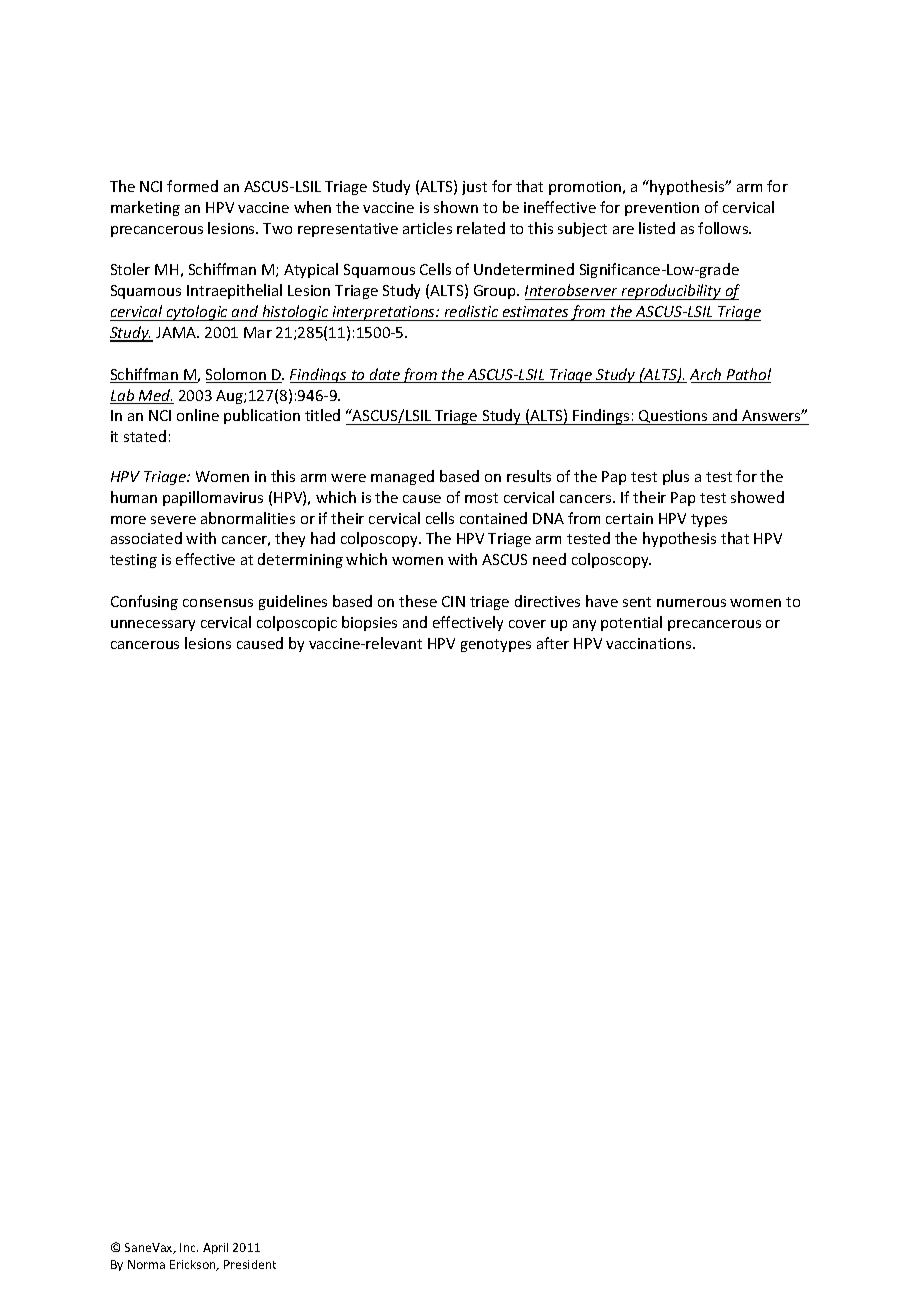  Describe the element at coordinates (173, 520) in the document. I see `severe` at that location.
